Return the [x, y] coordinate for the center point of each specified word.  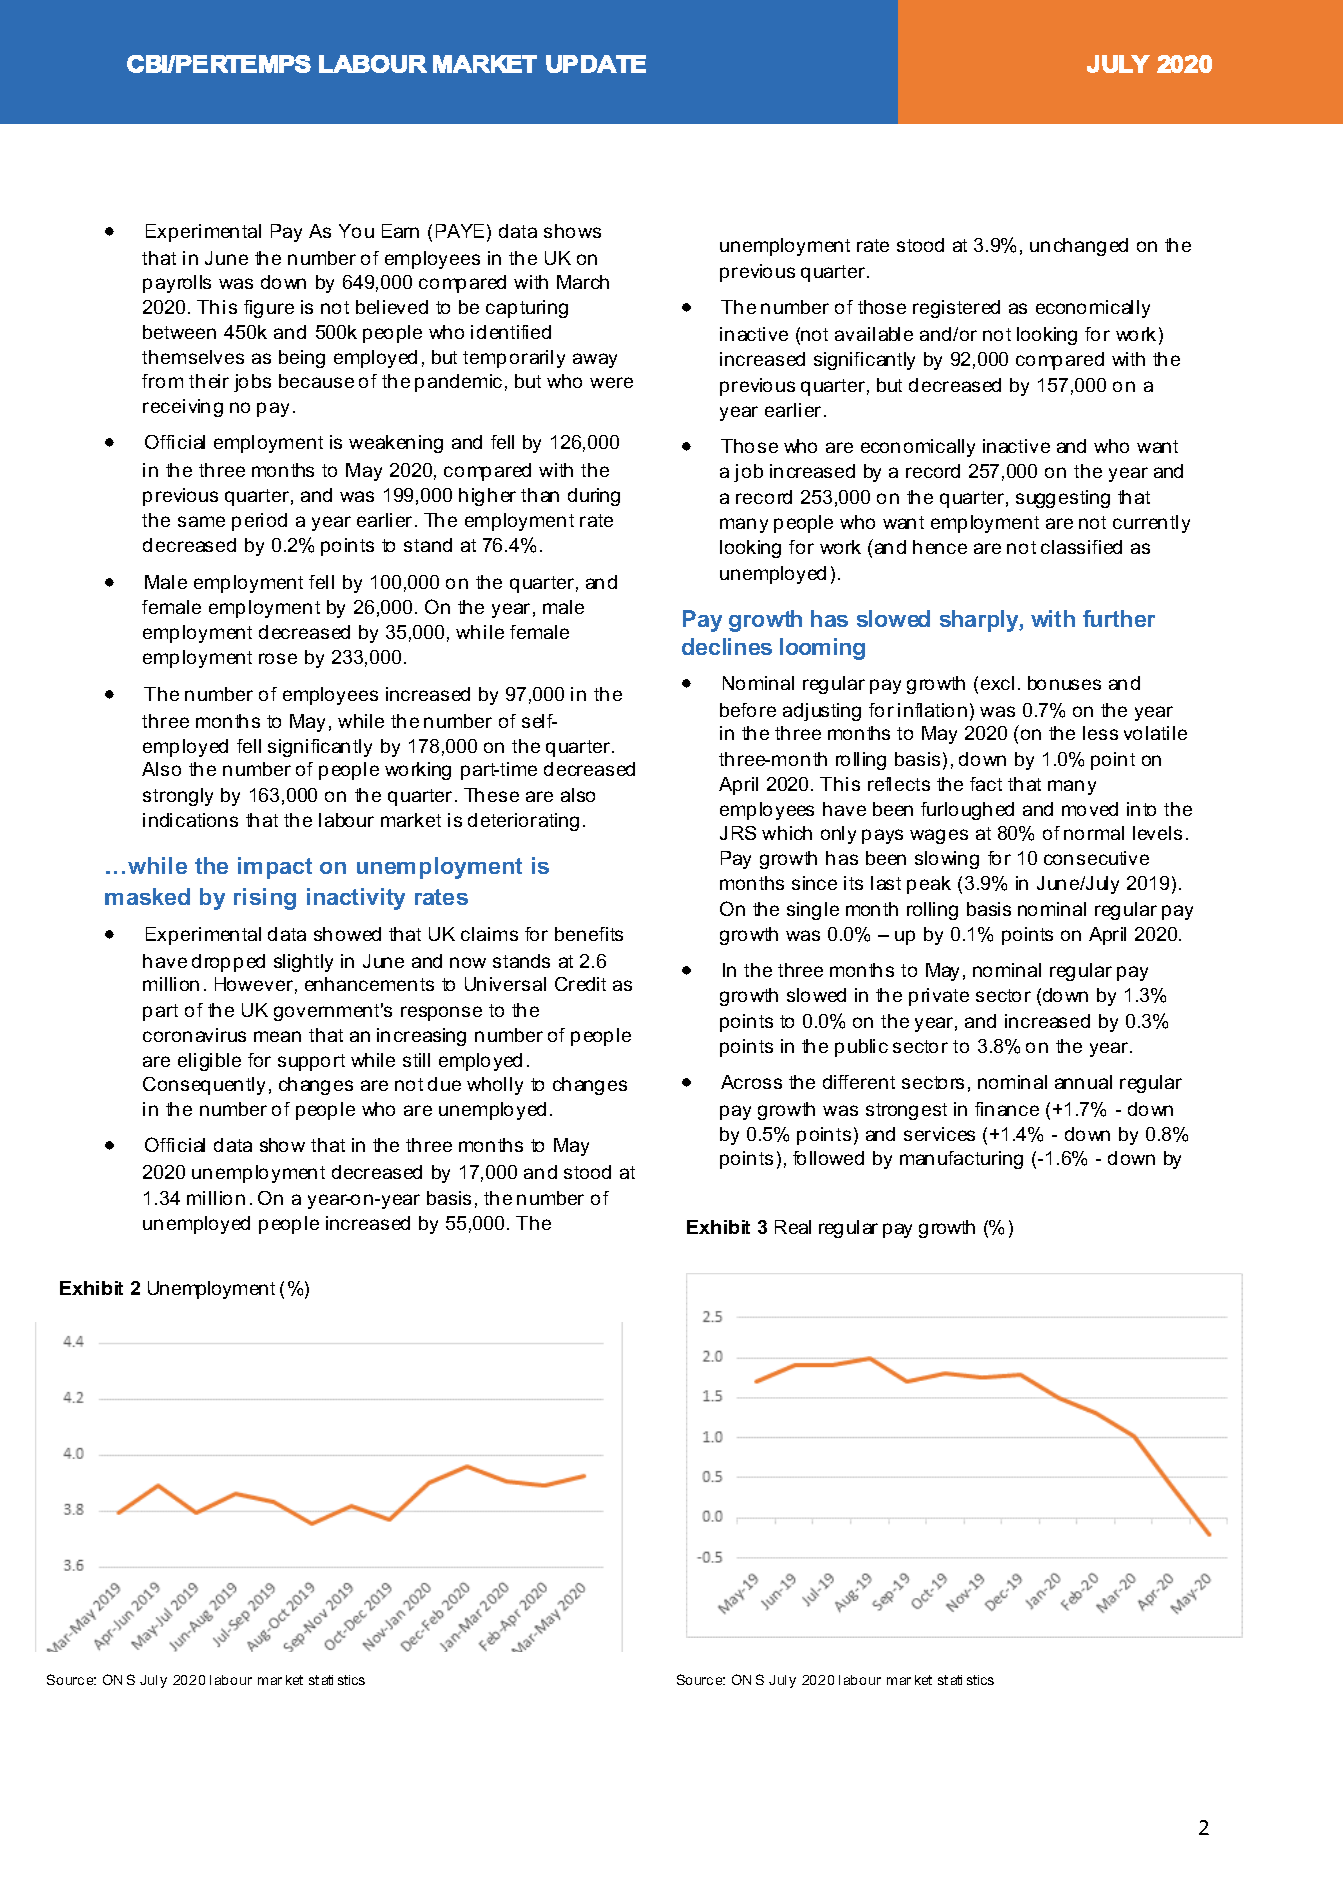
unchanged [1079, 247]
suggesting [1063, 499]
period [259, 522]
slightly [303, 963]
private [939, 997]
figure [269, 309]
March [583, 282]
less [1100, 733]
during [594, 497]
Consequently [204, 1086]
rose [278, 658]
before [748, 710]
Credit [580, 984]
